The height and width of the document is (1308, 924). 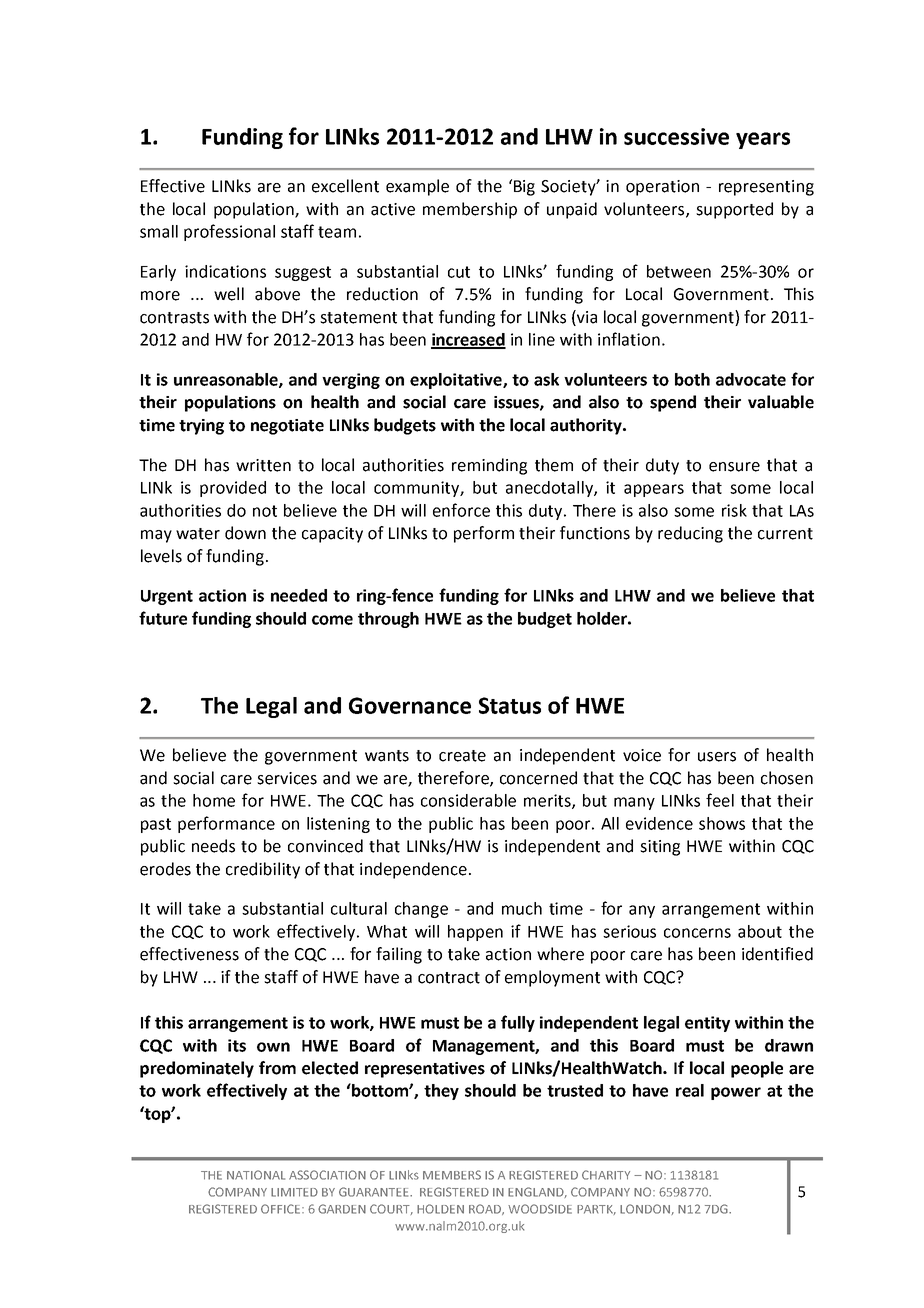 I want to click on NATIONAL, so click(x=256, y=1175).
